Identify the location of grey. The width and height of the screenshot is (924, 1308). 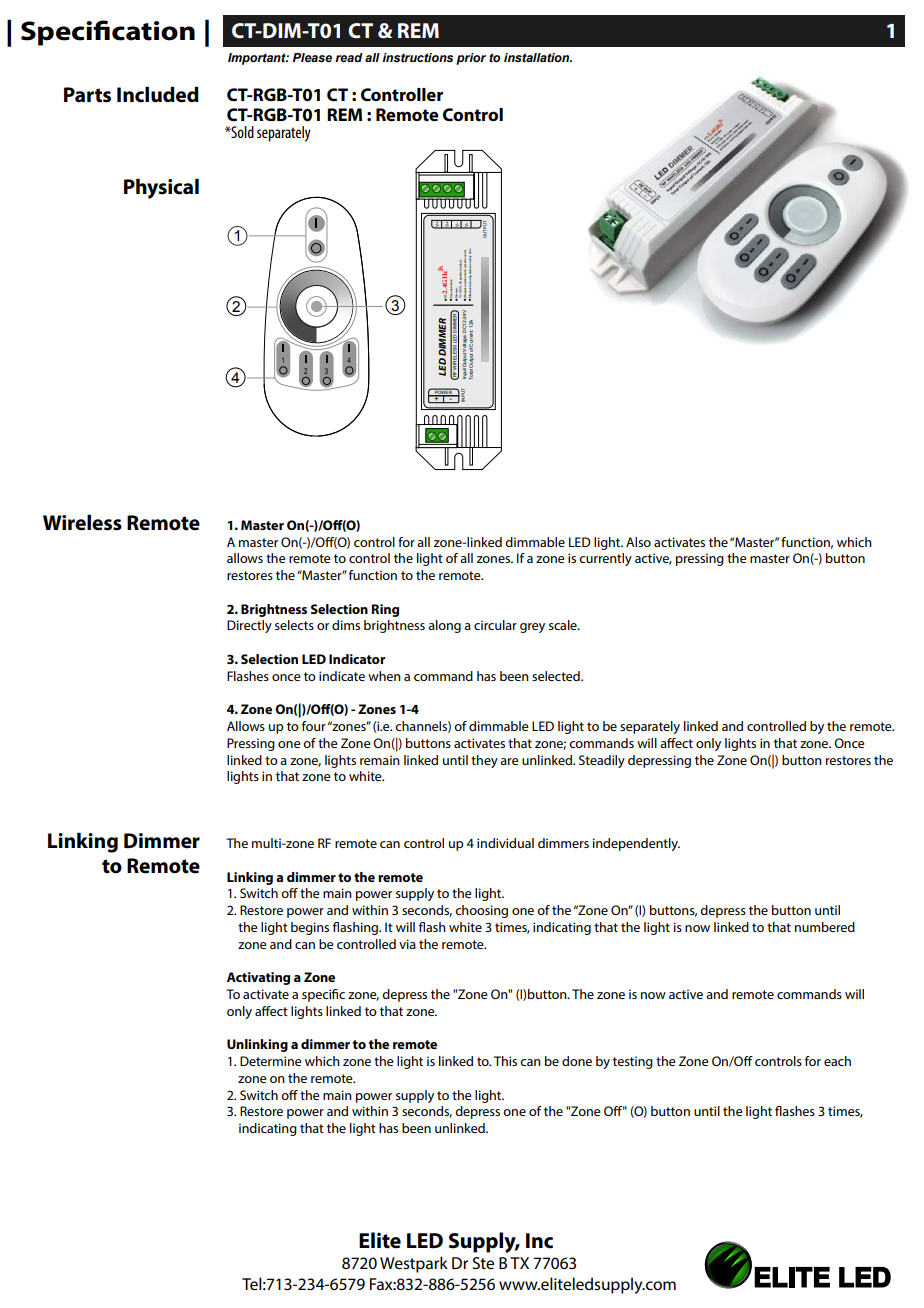
(532, 628).
